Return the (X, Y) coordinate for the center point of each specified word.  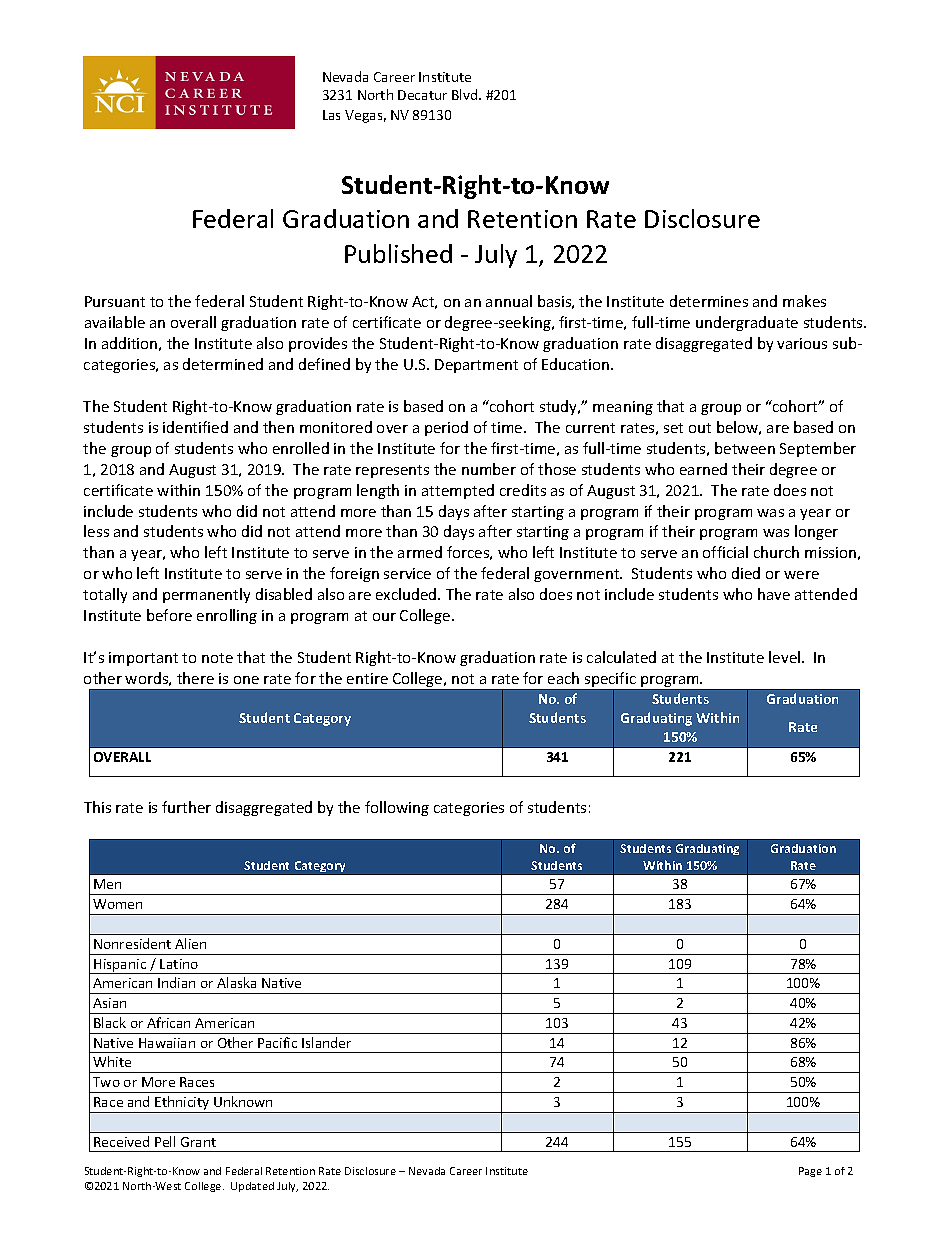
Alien (190, 943)
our (384, 617)
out (700, 428)
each (563, 678)
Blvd (466, 94)
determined (223, 364)
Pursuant (115, 301)
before (169, 615)
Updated (252, 1187)
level (786, 657)
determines (709, 301)
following (397, 808)
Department (476, 366)
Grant (198, 1142)
